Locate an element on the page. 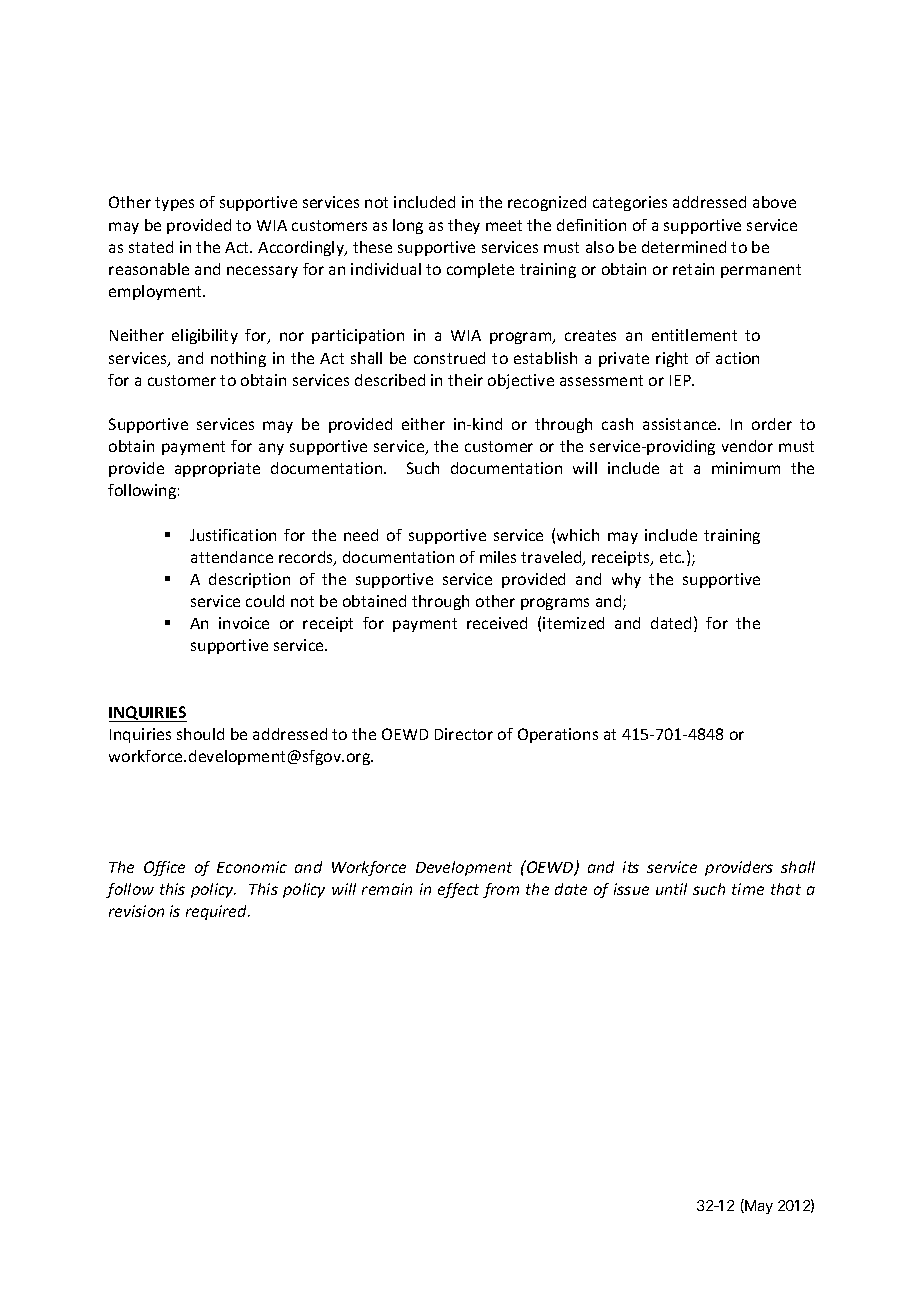 This page has height=1308, width=924. miles is located at coordinates (498, 557).
